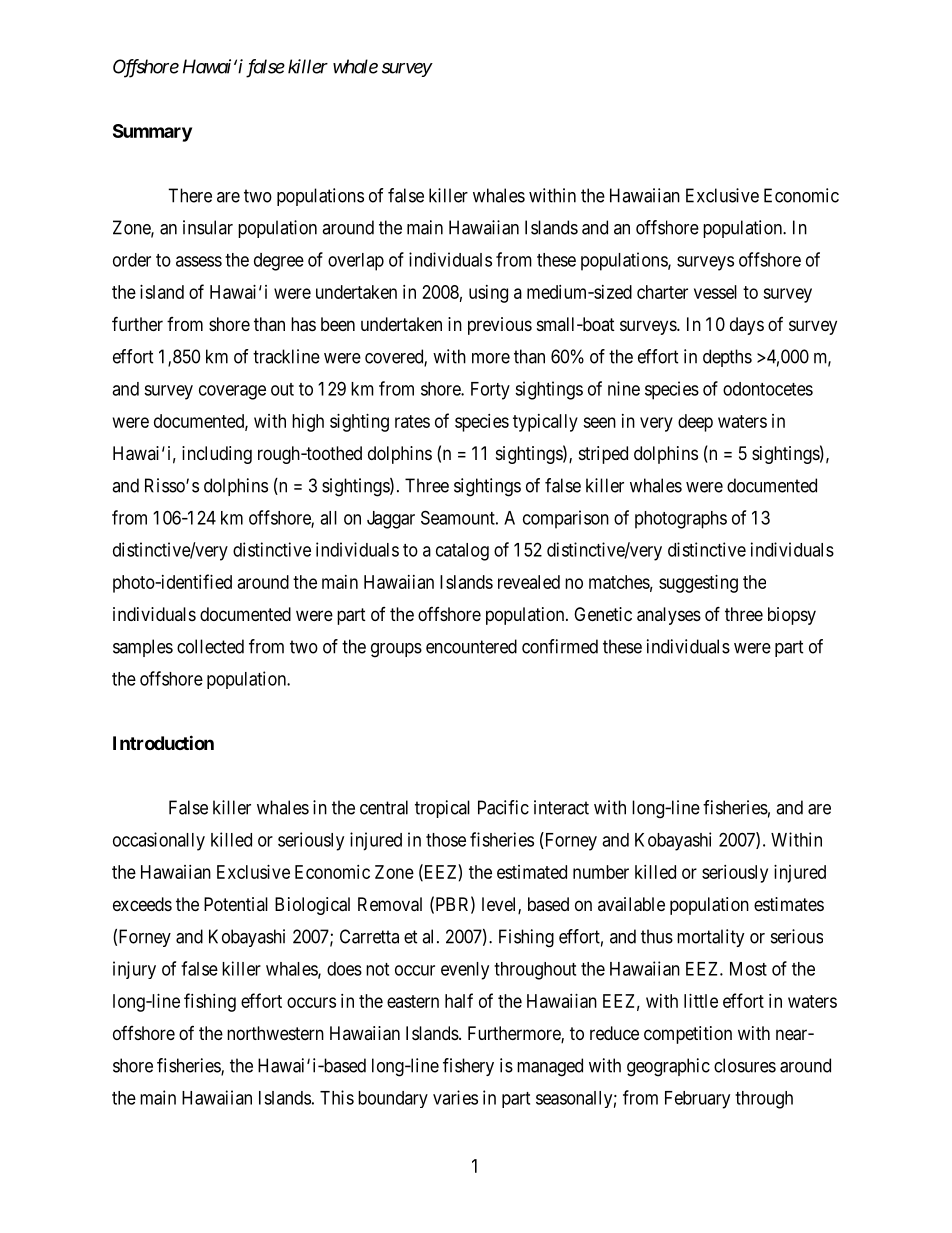  What do you see at coordinates (669, 616) in the screenshot?
I see `analyses` at bounding box center [669, 616].
